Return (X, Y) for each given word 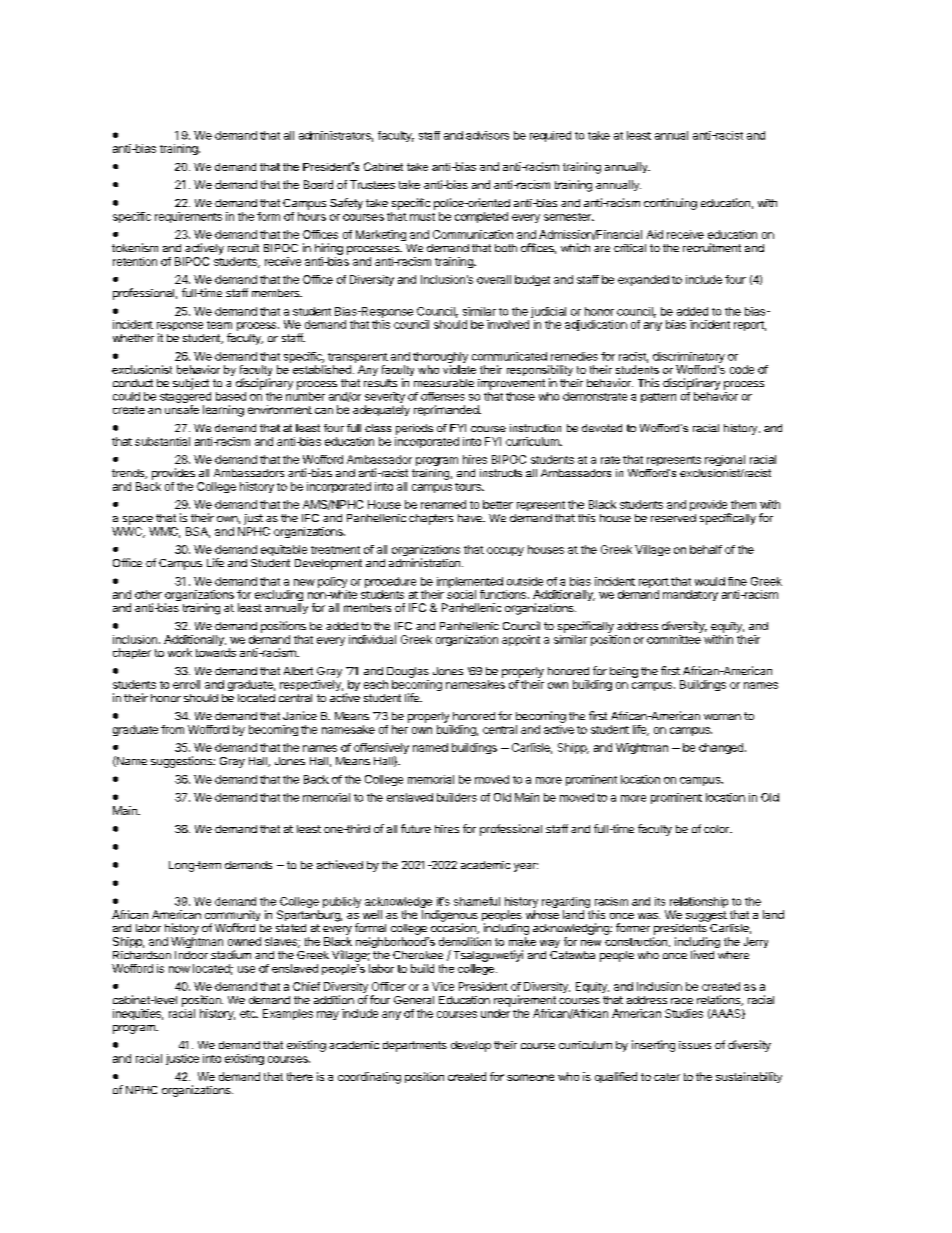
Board (318, 184)
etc (249, 1014)
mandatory (690, 595)
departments (415, 1046)
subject (191, 384)
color (718, 829)
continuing (670, 204)
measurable (444, 383)
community (232, 917)
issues (695, 1045)
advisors (487, 135)
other (148, 594)
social (461, 594)
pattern (658, 398)
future (416, 828)
